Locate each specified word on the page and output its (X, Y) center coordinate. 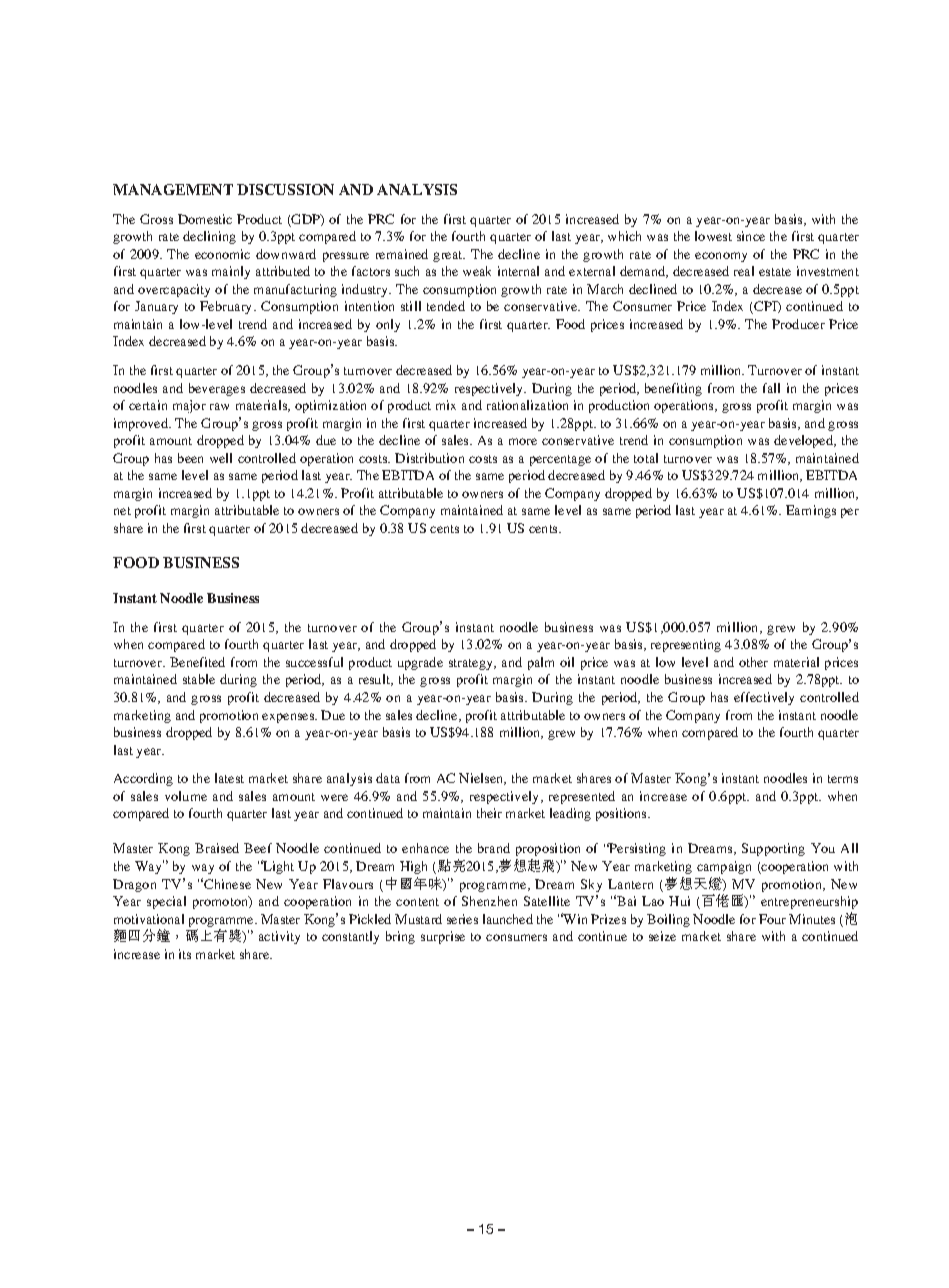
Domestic (205, 219)
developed (804, 441)
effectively (764, 698)
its (185, 954)
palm (541, 663)
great (449, 256)
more (523, 441)
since (751, 236)
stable (199, 679)
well (221, 458)
